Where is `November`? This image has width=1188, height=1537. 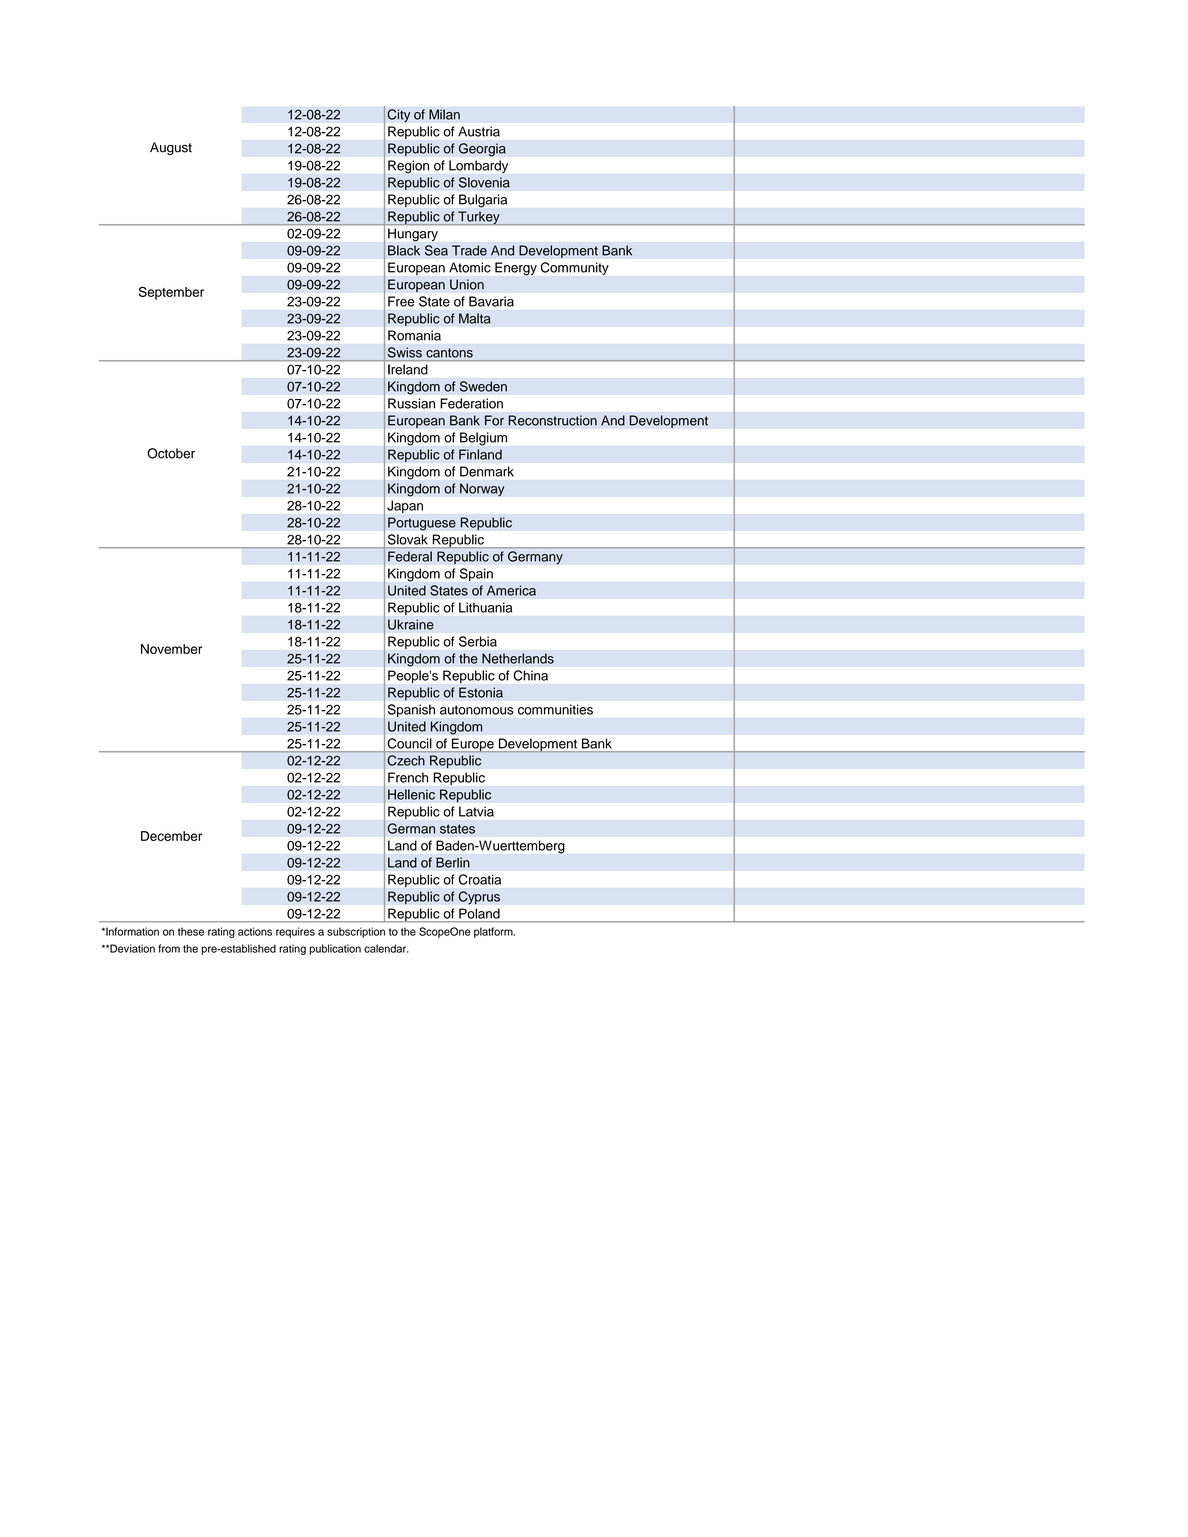
November is located at coordinates (171, 649).
